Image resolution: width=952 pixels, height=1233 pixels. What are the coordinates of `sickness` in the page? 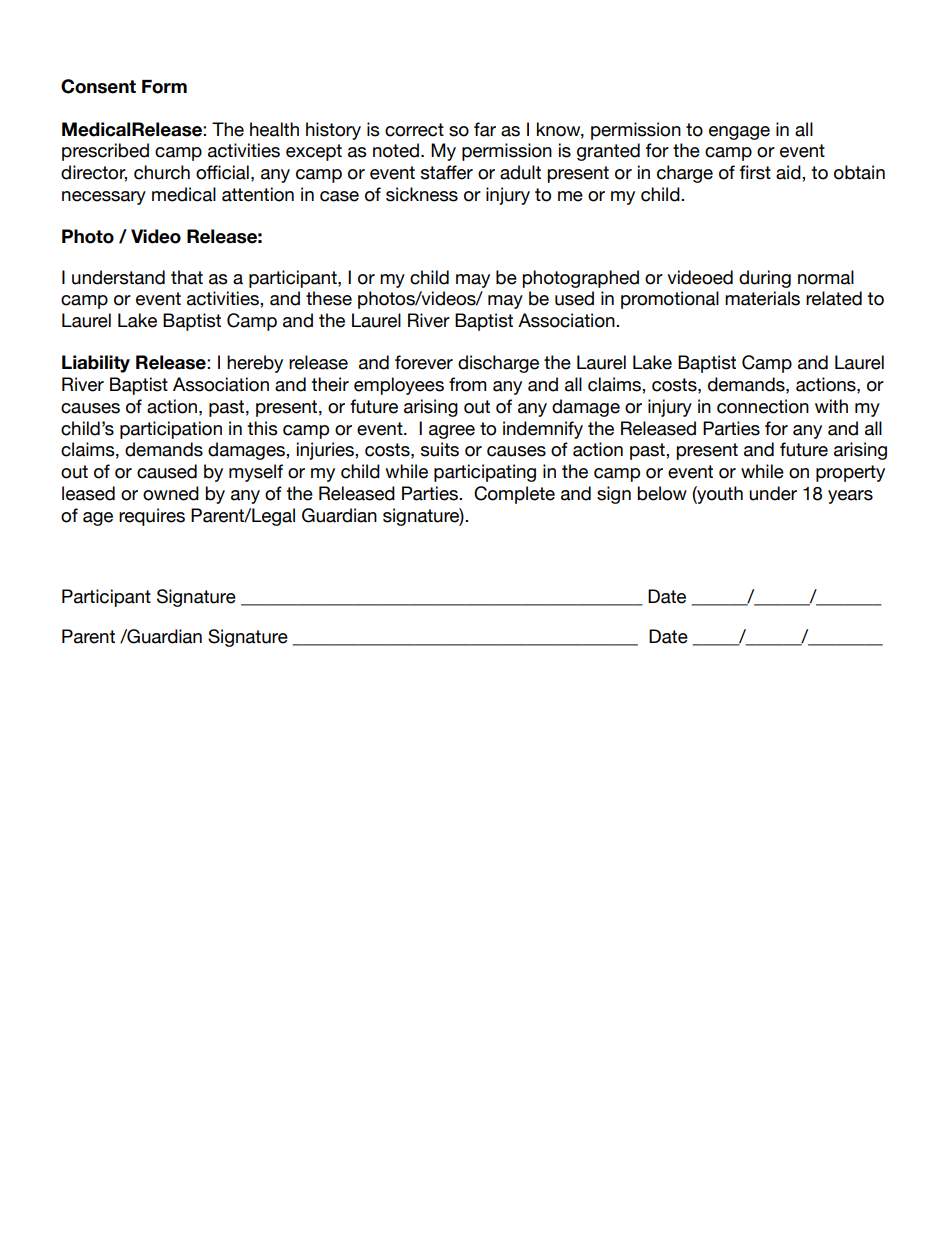 It's located at (422, 194).
